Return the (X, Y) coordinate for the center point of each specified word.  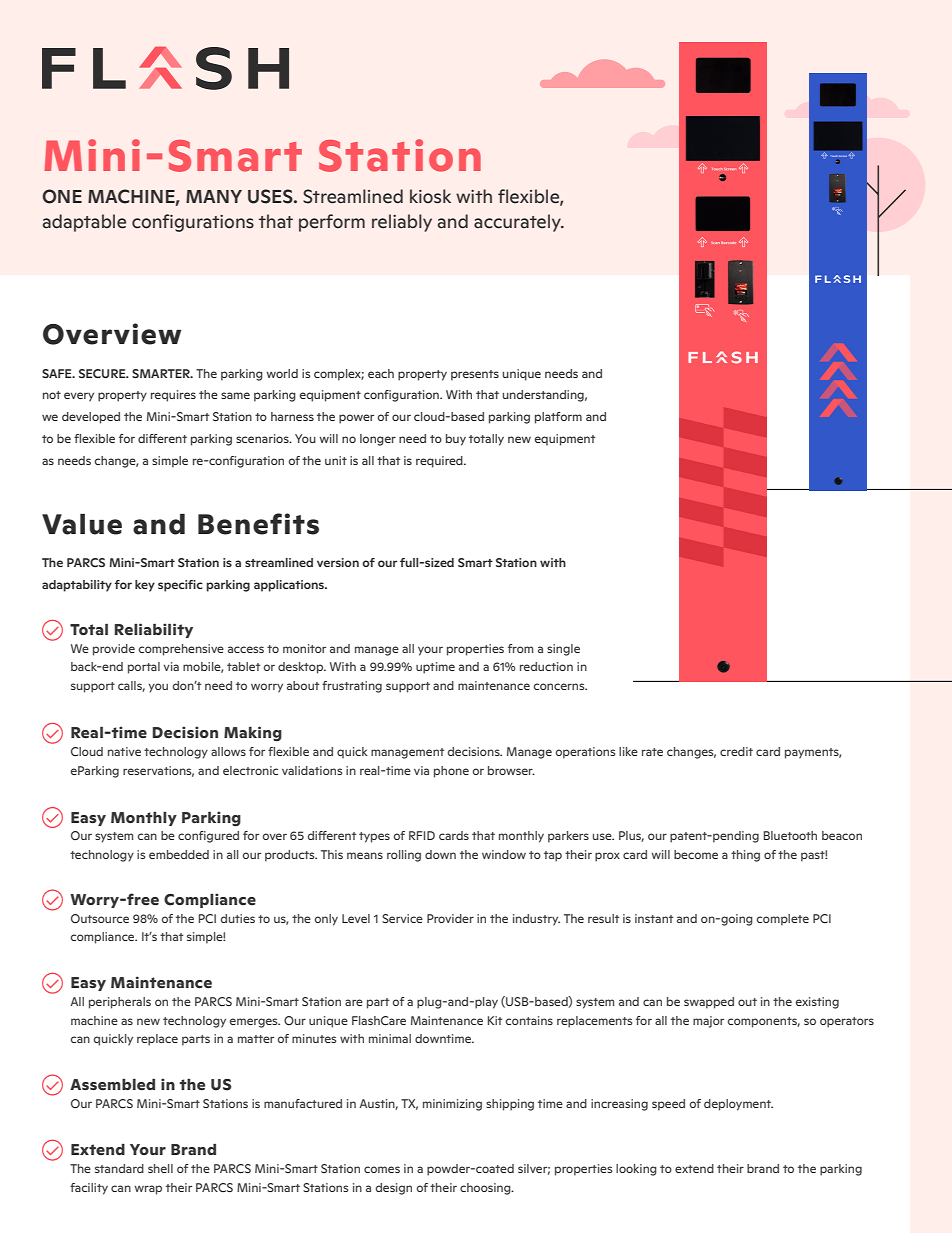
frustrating (352, 687)
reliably (402, 223)
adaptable (84, 223)
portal (144, 668)
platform (558, 418)
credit (736, 751)
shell (160, 1168)
